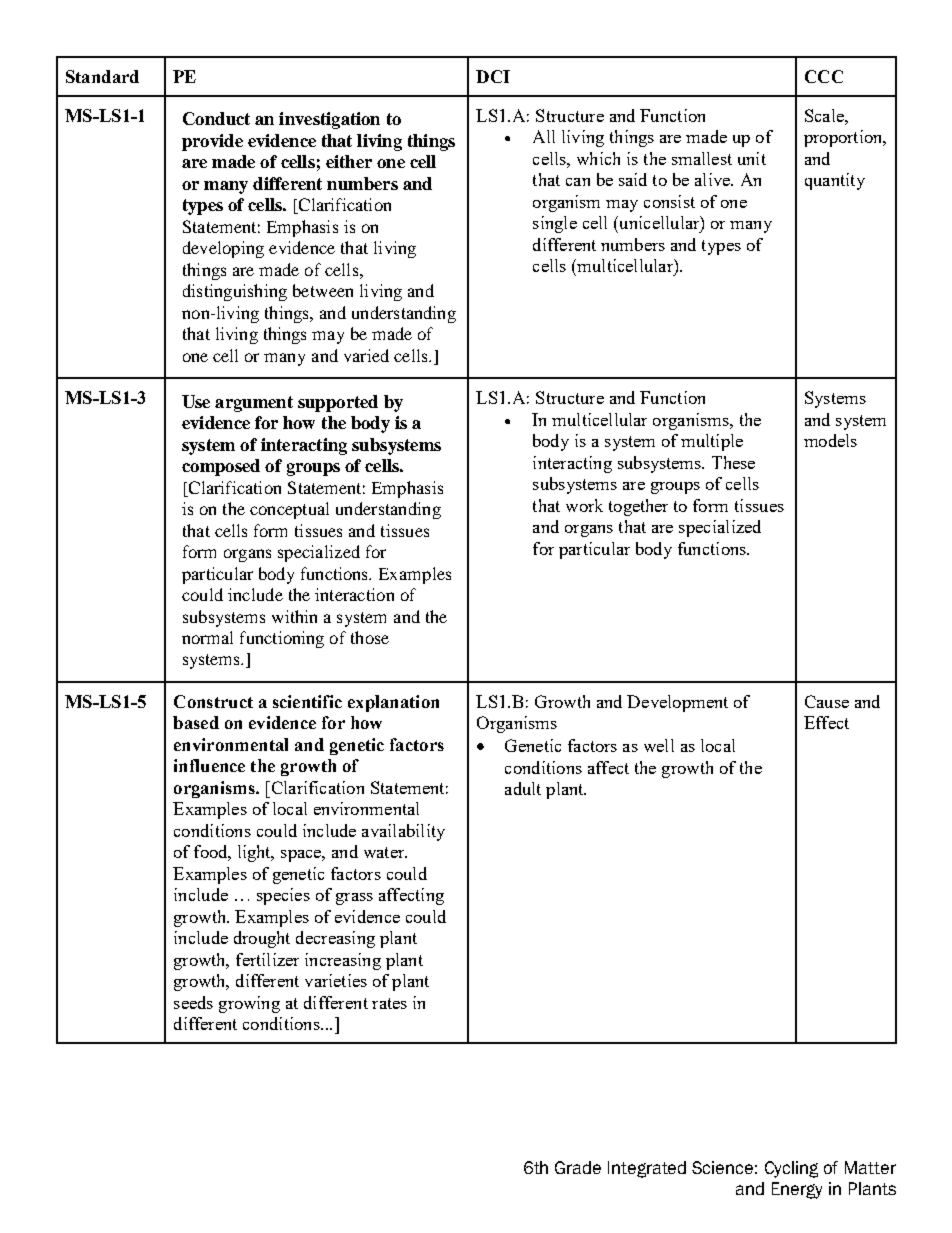 This screenshot has height=1233, width=952. Describe the element at coordinates (826, 722) in the screenshot. I see `Effect` at that location.
